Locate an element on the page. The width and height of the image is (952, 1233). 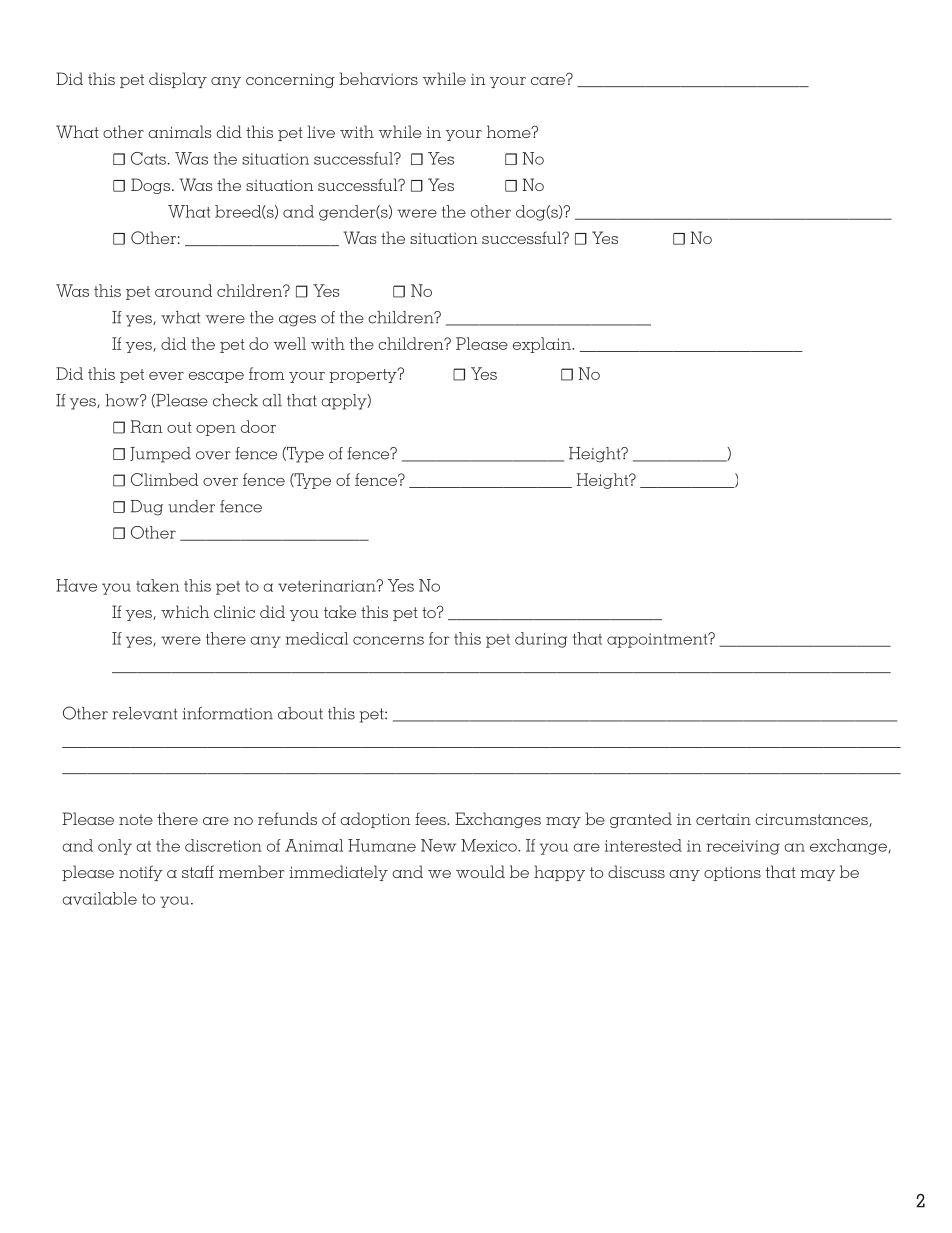
behaviors is located at coordinates (378, 78).
